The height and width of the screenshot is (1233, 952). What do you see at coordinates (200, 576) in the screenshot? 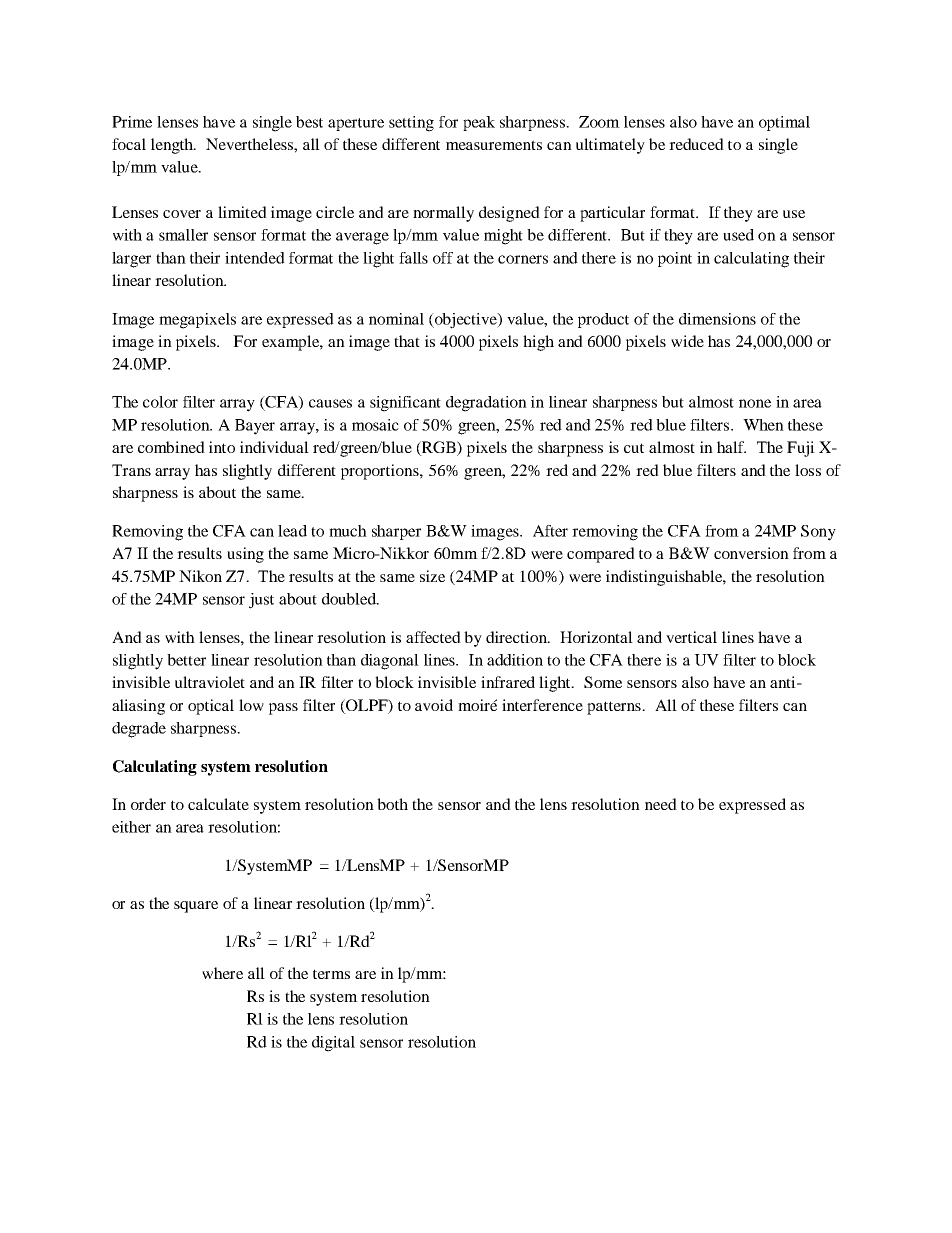
I see `Nikon` at bounding box center [200, 576].
